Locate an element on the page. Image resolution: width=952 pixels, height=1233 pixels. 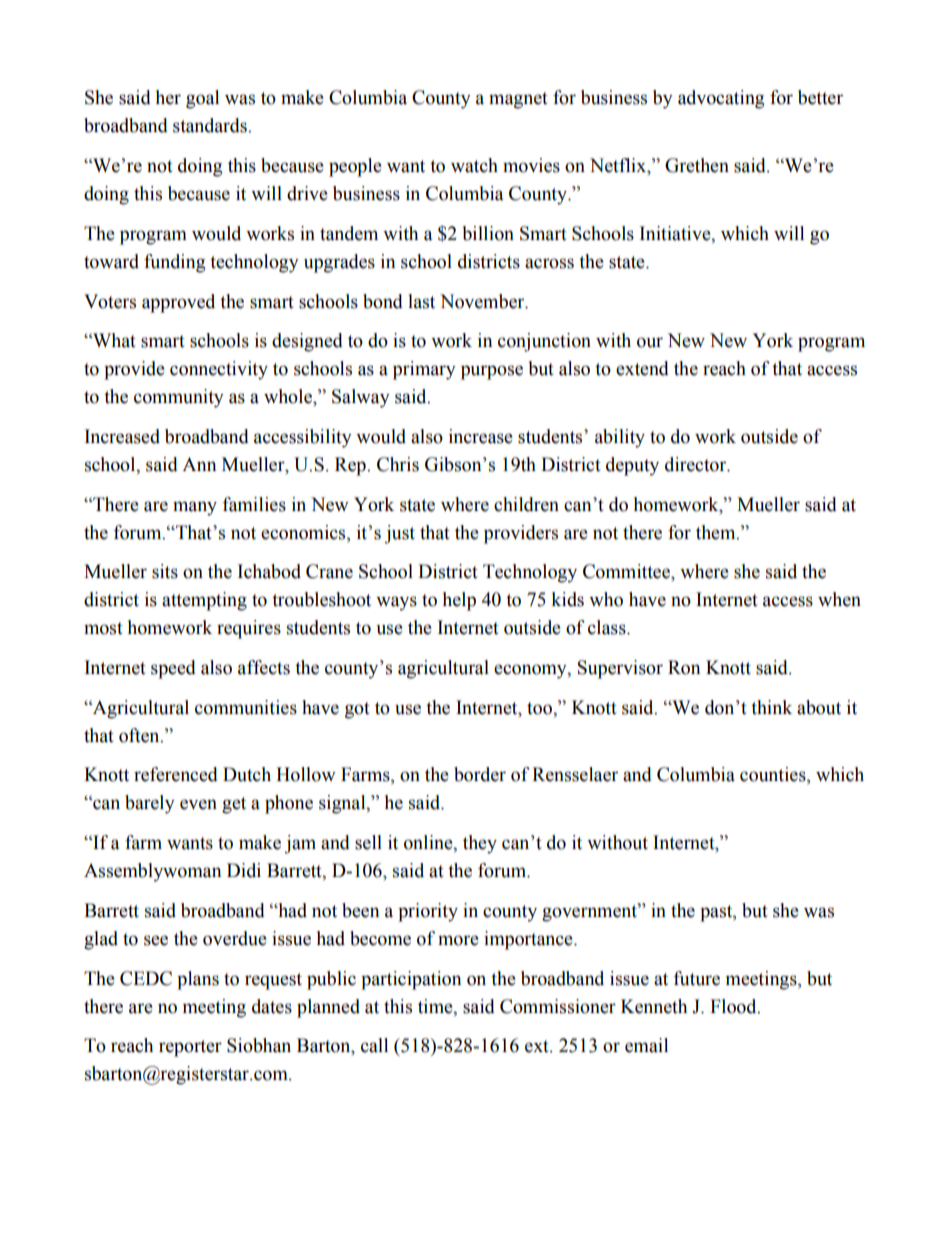
often is located at coordinates (140, 735).
